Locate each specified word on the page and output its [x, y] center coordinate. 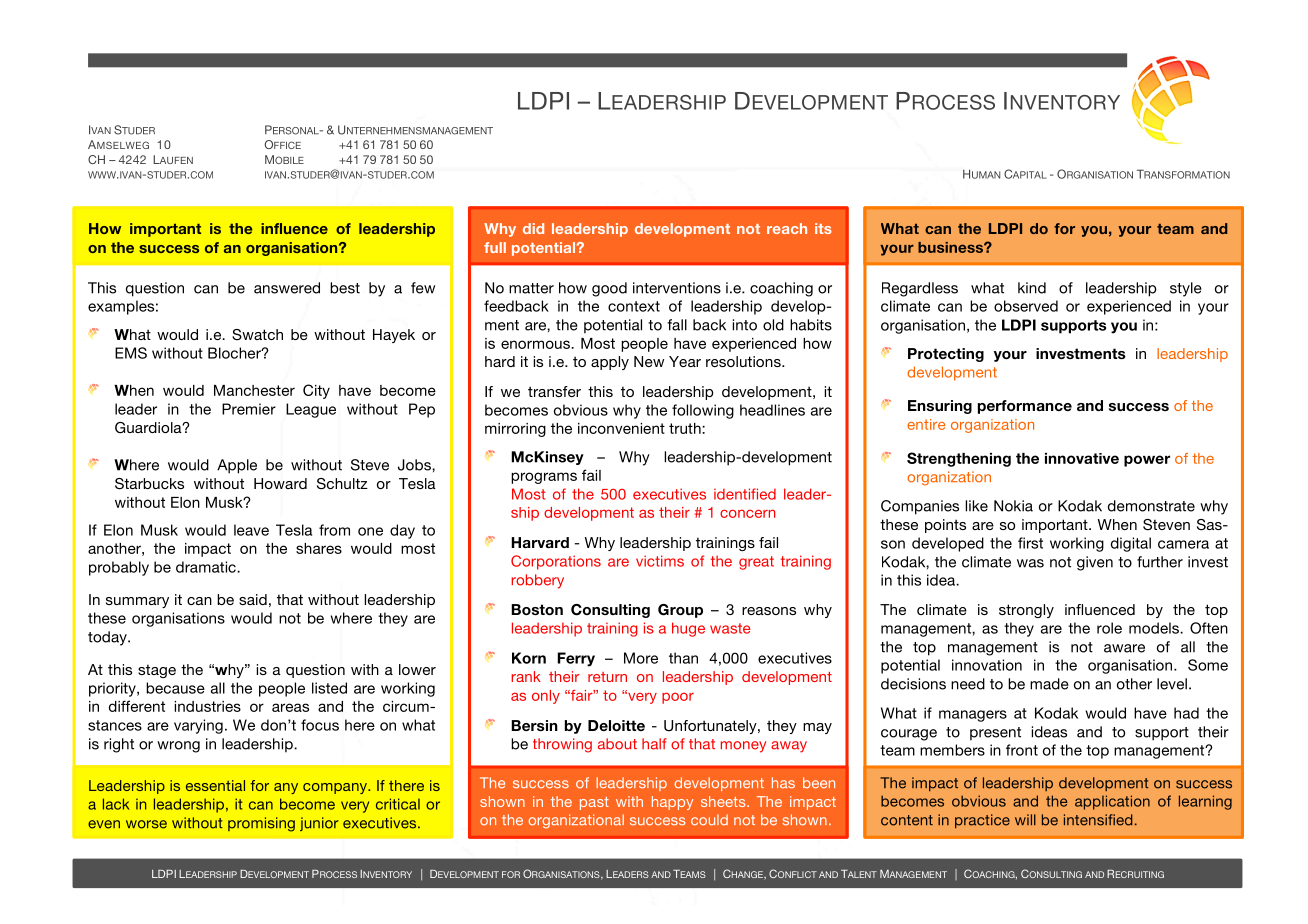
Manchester [254, 390]
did [533, 228]
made [1049, 684]
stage [157, 671]
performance [1025, 407]
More [641, 658]
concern [747, 513]
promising [261, 824]
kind [1032, 288]
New [649, 361]
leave [251, 530]
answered [287, 288]
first [1030, 543]
